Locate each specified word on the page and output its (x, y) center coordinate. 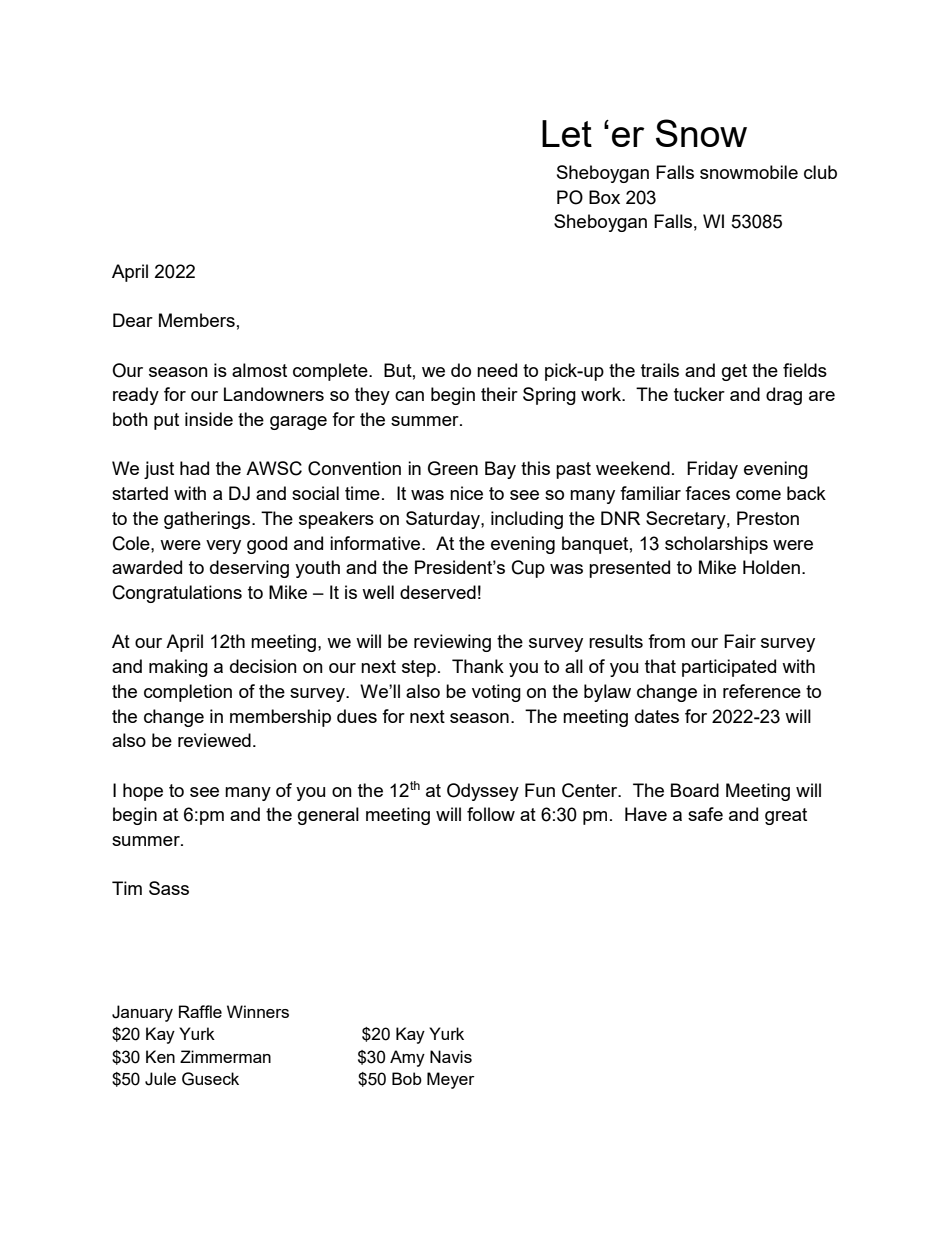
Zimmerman (225, 1056)
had (194, 468)
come (758, 495)
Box (604, 197)
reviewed (214, 740)
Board (695, 790)
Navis (451, 1056)
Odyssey (483, 792)
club (820, 172)
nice (466, 493)
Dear (133, 320)
